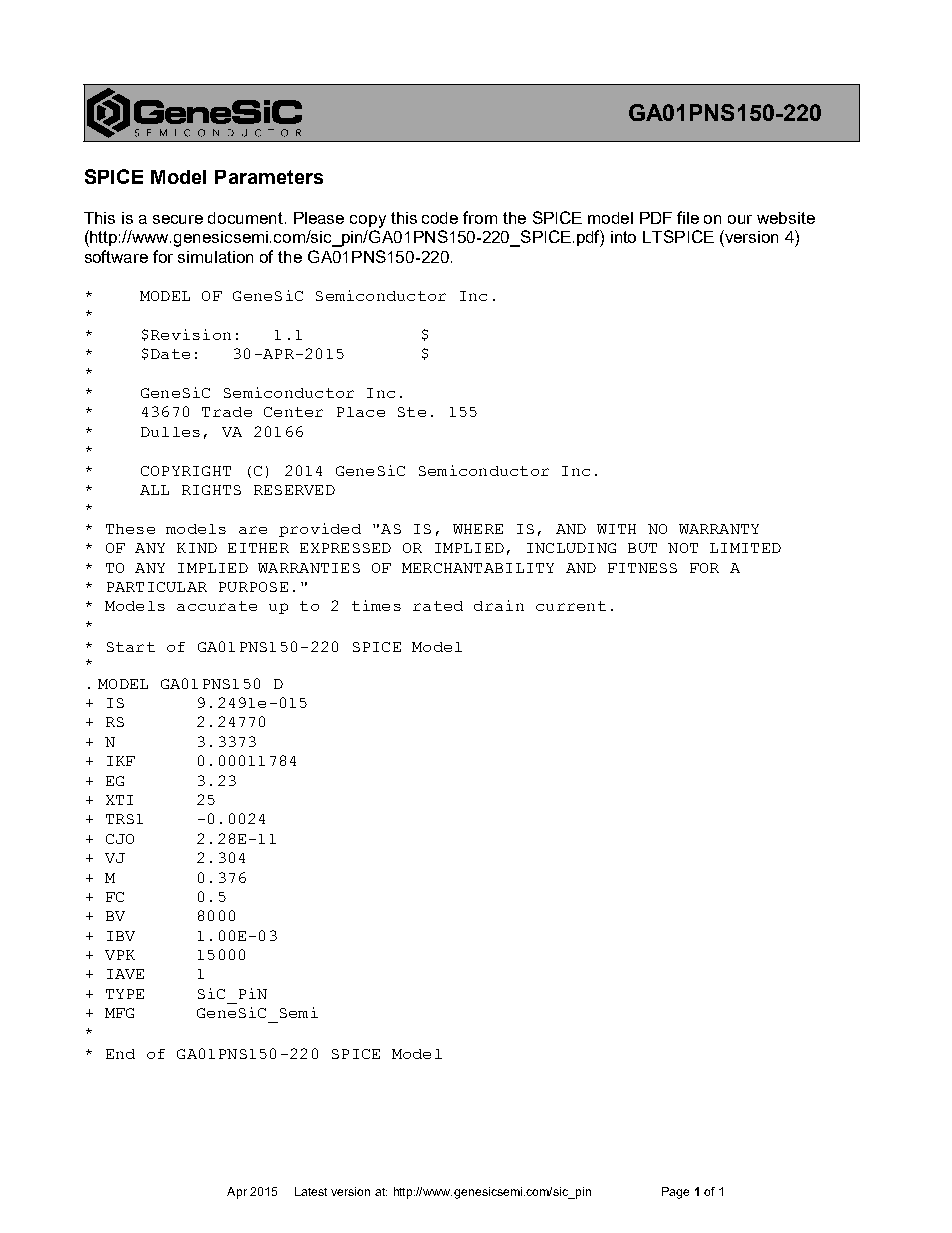 The height and width of the page is (1233, 952). I want to click on Start, so click(131, 647).
